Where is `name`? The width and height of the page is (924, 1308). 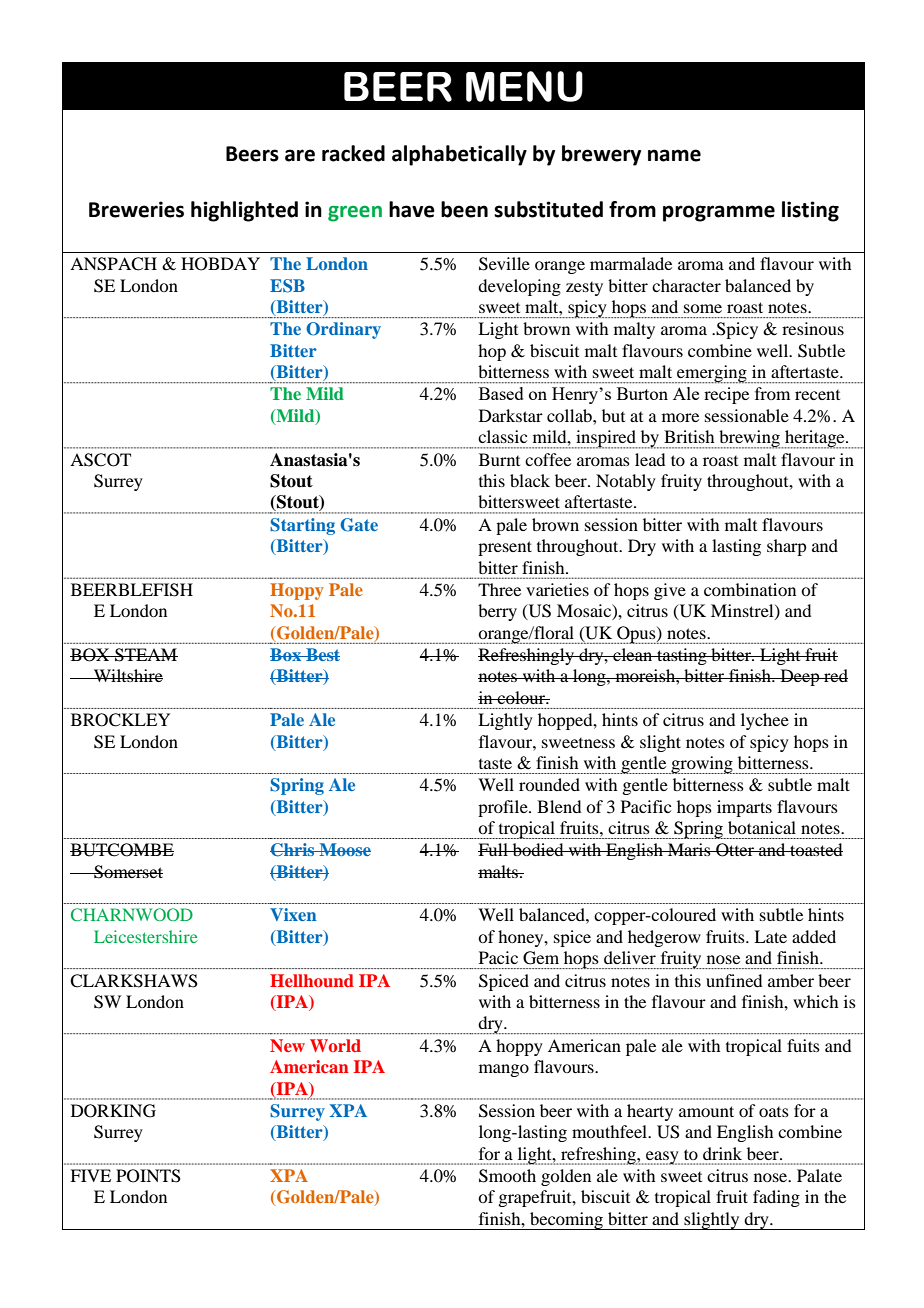
name is located at coordinates (674, 155).
